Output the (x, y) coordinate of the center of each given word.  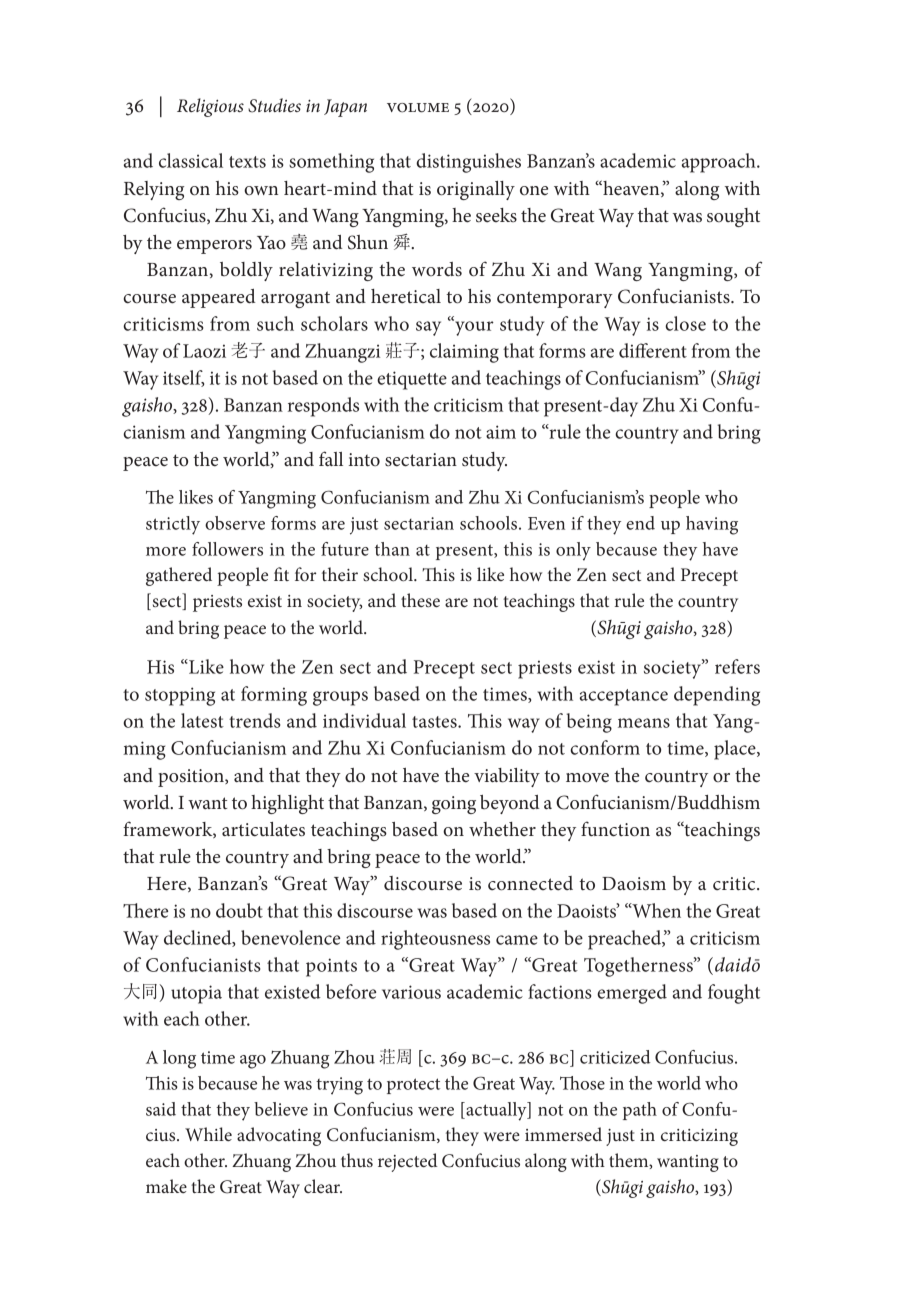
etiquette (412, 380)
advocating (279, 1136)
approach (720, 163)
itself (183, 378)
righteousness (435, 940)
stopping (180, 696)
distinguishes (468, 163)
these (420, 600)
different (653, 350)
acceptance (624, 697)
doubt (239, 910)
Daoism (634, 884)
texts (247, 162)
